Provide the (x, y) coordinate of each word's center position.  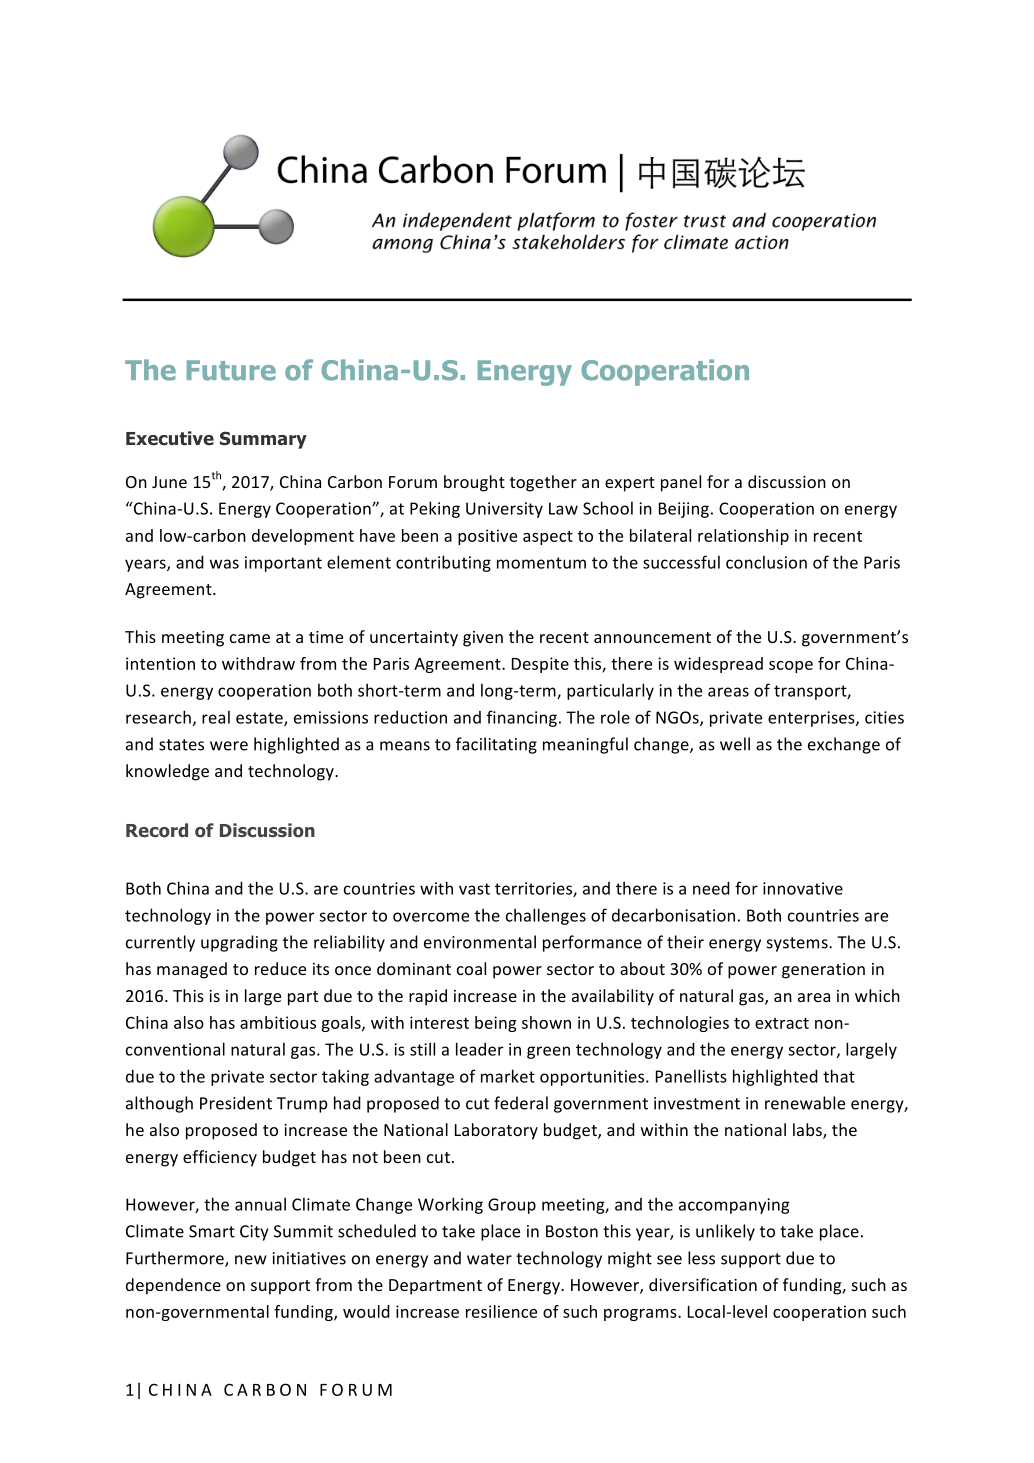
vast (474, 889)
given (483, 639)
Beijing (684, 510)
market (508, 1076)
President (236, 1103)
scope (791, 667)
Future (231, 370)
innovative (803, 888)
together (543, 483)
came (250, 638)
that (839, 1076)
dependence (173, 1286)
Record (157, 830)
